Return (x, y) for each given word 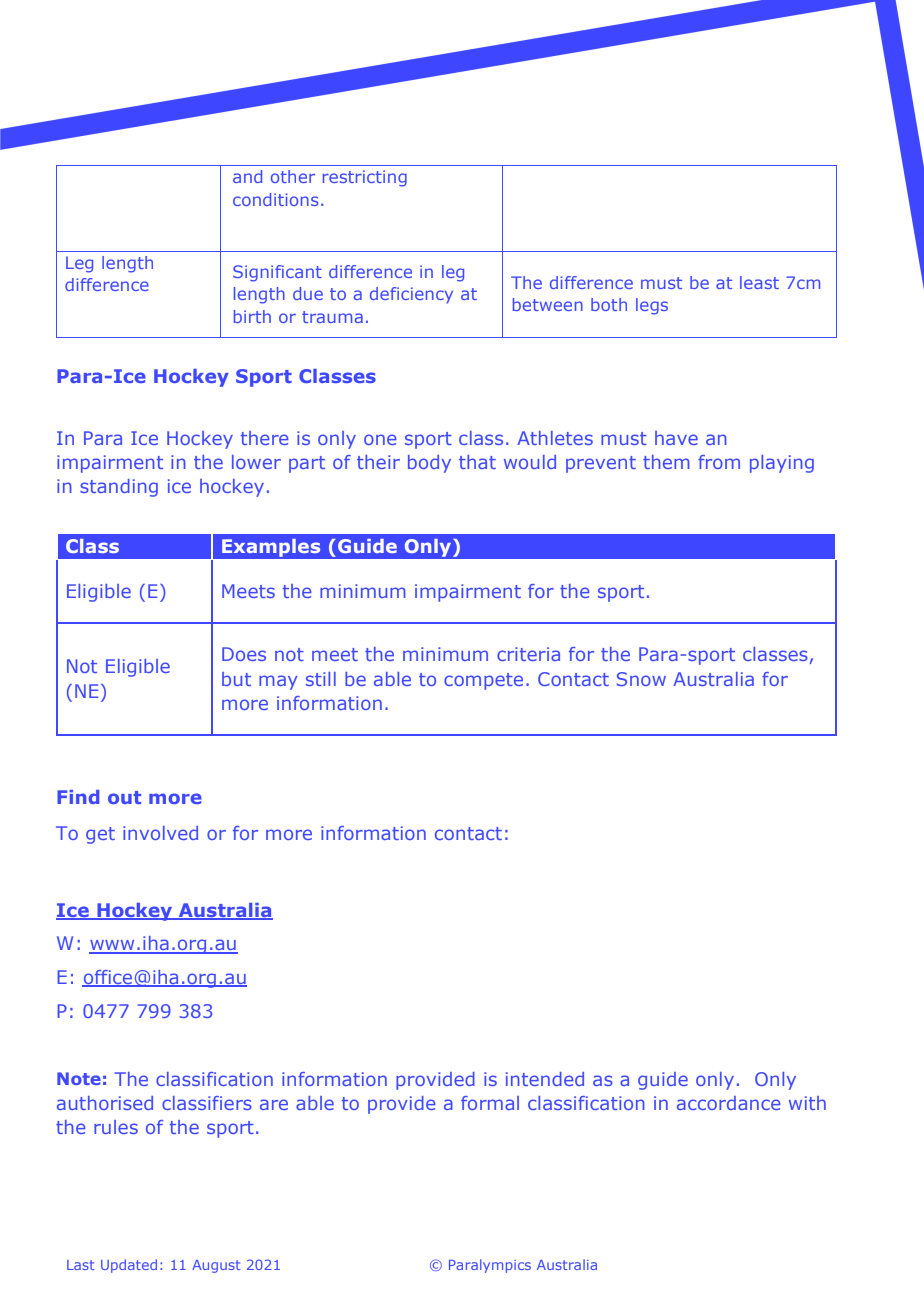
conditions (275, 199)
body (429, 464)
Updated (129, 1266)
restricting (365, 178)
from (719, 462)
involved (160, 833)
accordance (729, 1103)
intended (545, 1079)
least (759, 282)
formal (490, 1103)
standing (119, 488)
